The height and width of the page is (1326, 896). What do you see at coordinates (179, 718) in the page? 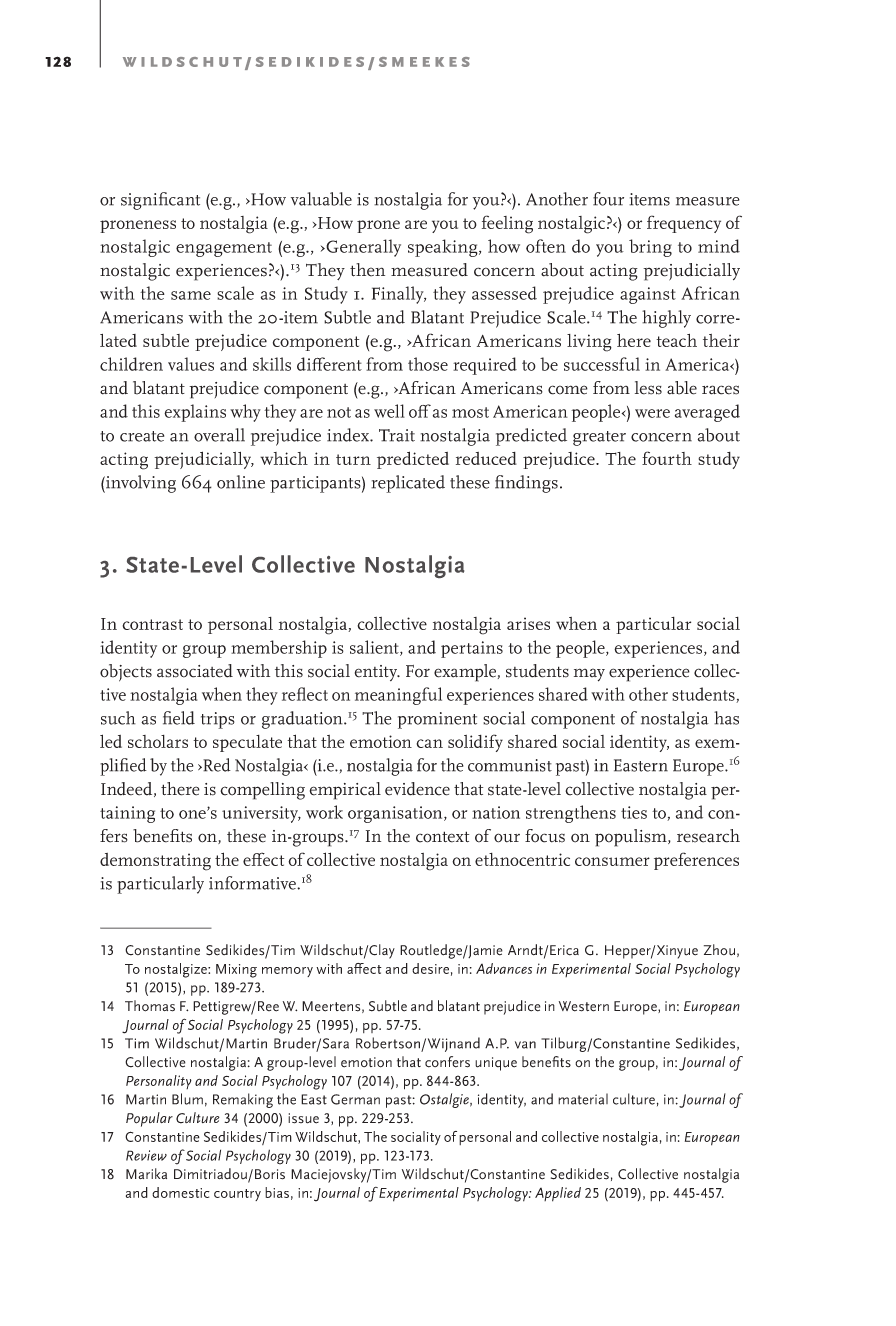
I see `field` at bounding box center [179, 718].
